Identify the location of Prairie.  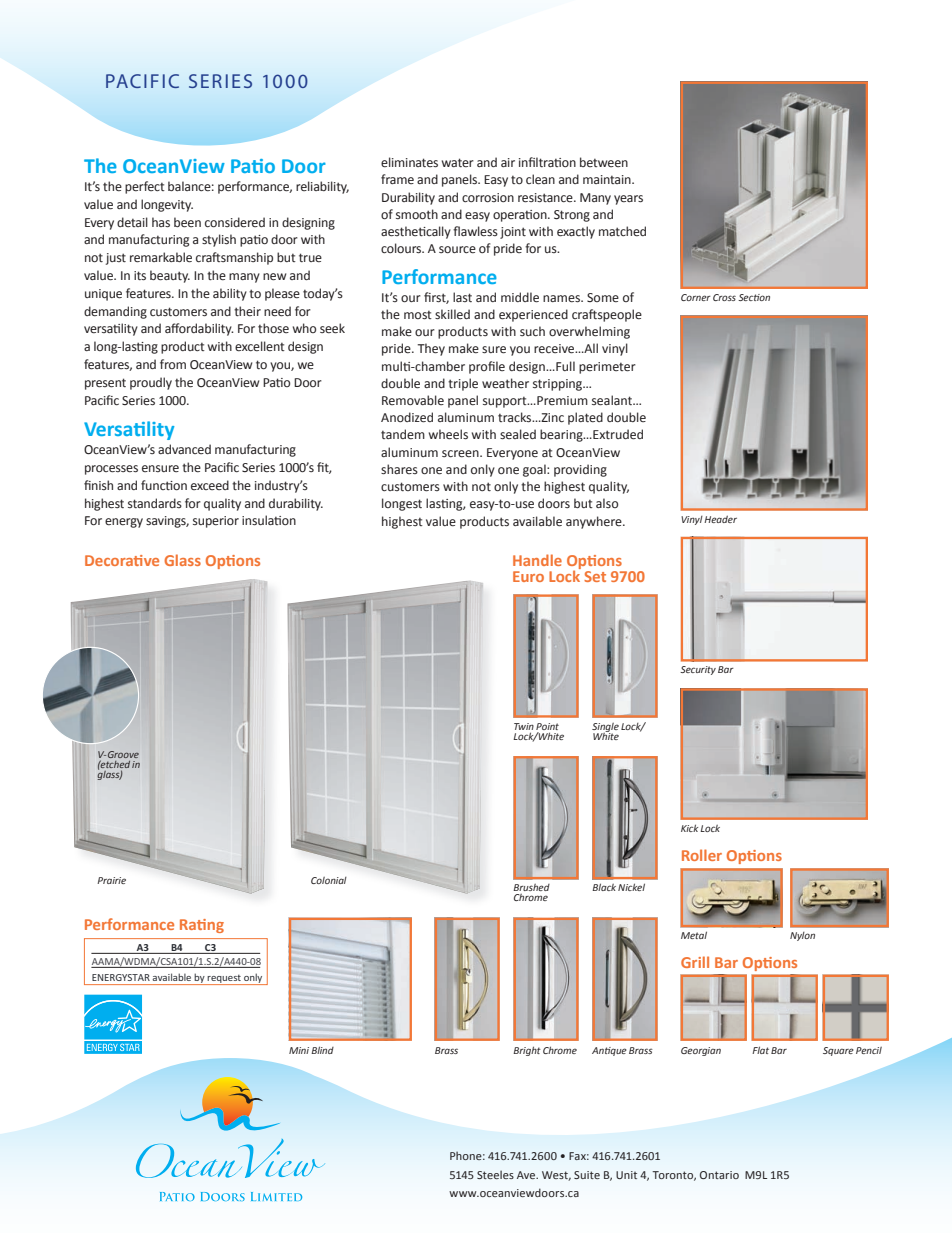
(111, 880).
